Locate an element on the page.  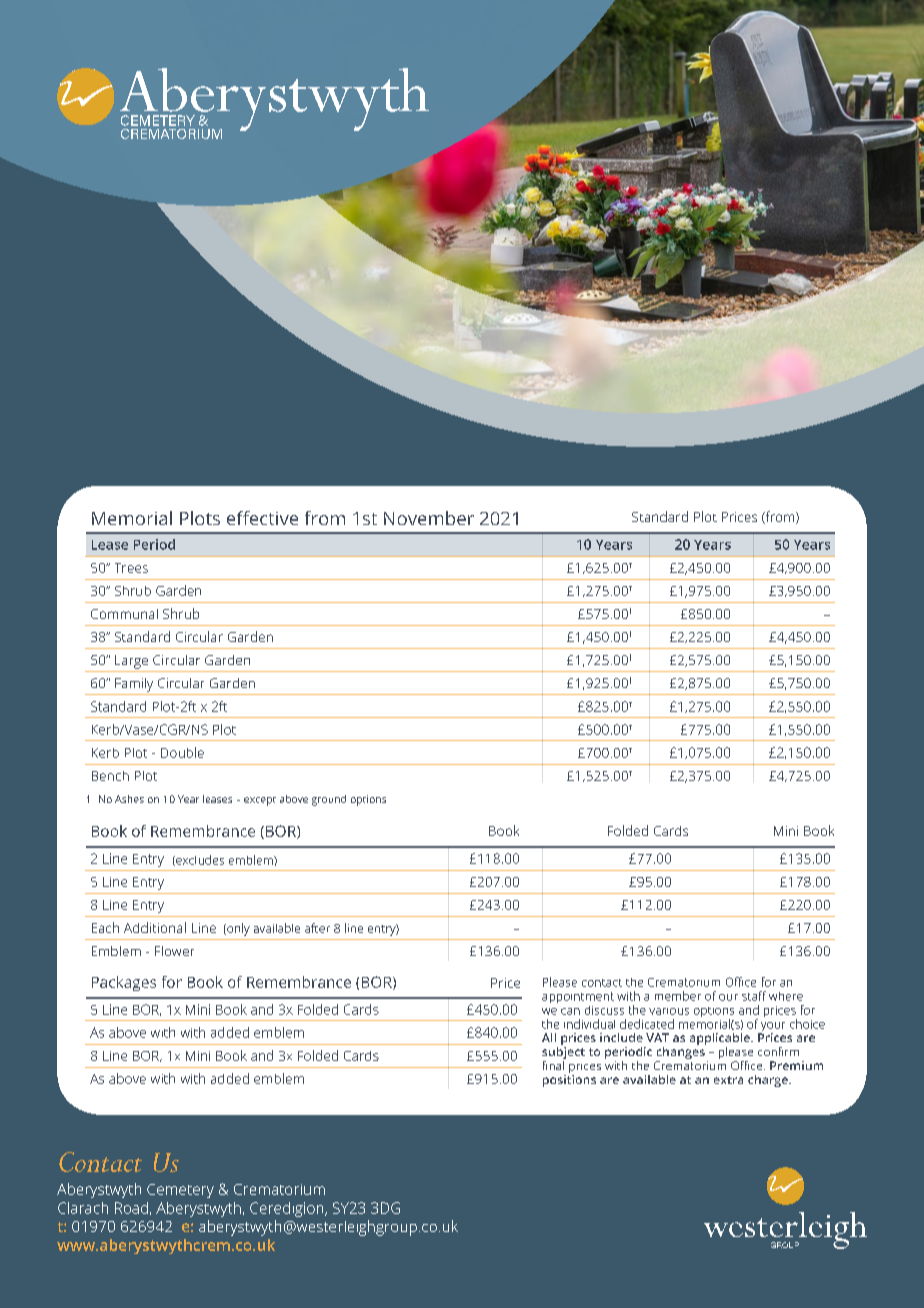
ground is located at coordinates (329, 800).
